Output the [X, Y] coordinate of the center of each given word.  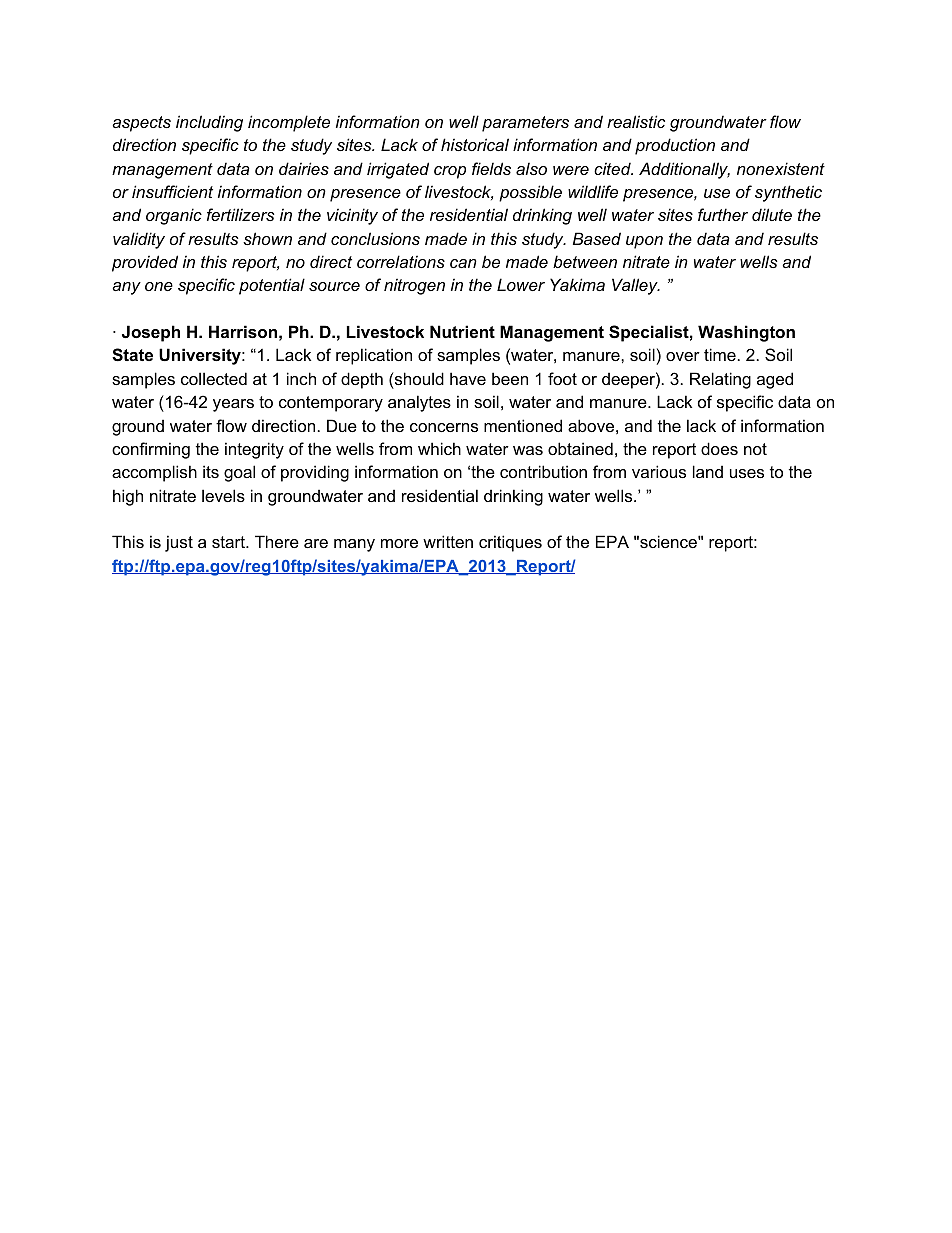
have [468, 378]
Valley [636, 286]
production [675, 146]
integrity [254, 450]
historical [475, 144]
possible [530, 193]
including [209, 123]
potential [272, 286]
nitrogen [414, 286]
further [723, 214]
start [229, 542]
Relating [720, 380]
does [719, 448]
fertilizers [240, 214]
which [439, 448]
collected [214, 378]
